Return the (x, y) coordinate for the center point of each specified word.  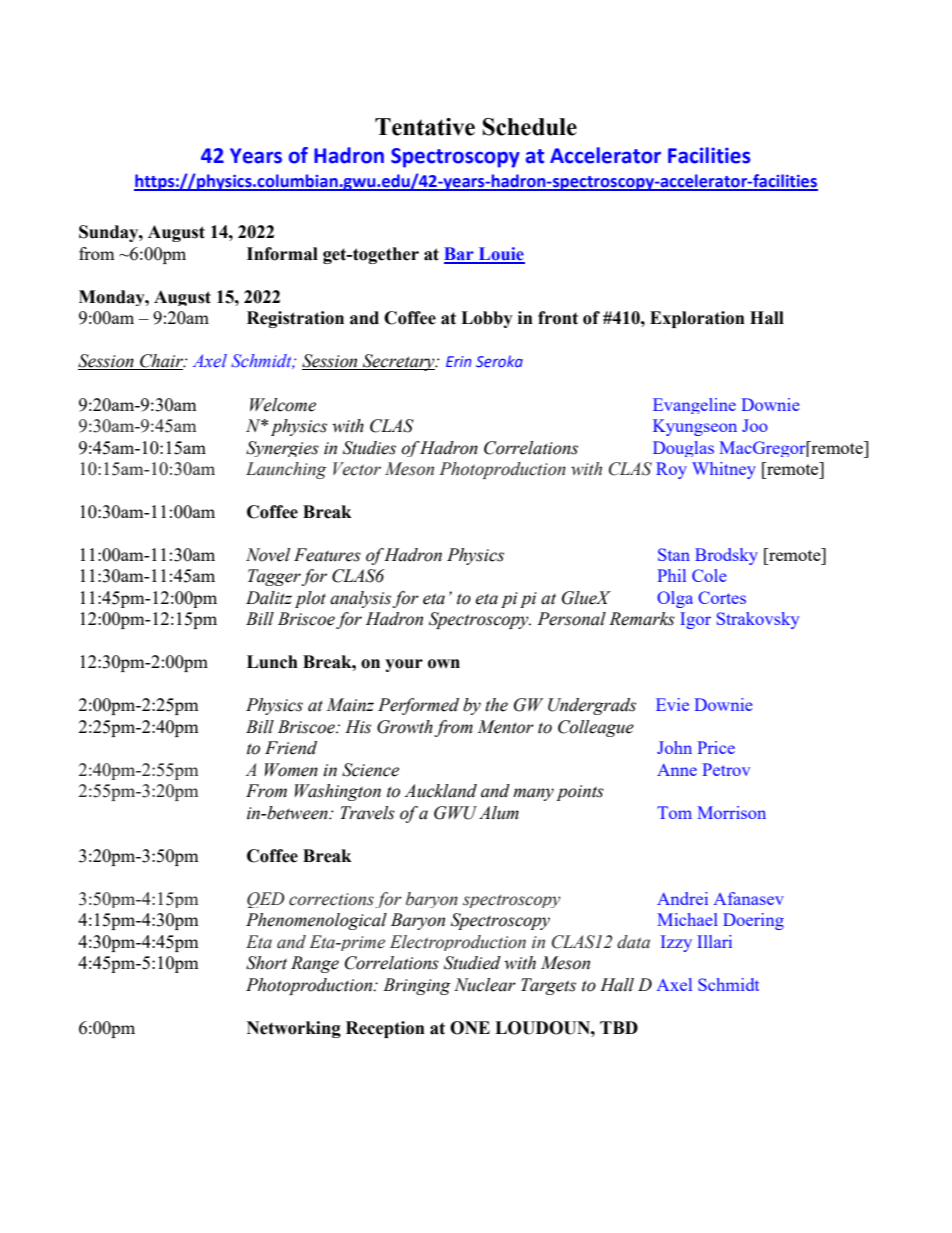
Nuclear (485, 985)
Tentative (425, 127)
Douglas (683, 449)
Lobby (487, 319)
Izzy (676, 943)
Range (315, 964)
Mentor (505, 727)
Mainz (350, 705)
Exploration (697, 319)
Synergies (282, 449)
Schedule (530, 127)
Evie (672, 704)
